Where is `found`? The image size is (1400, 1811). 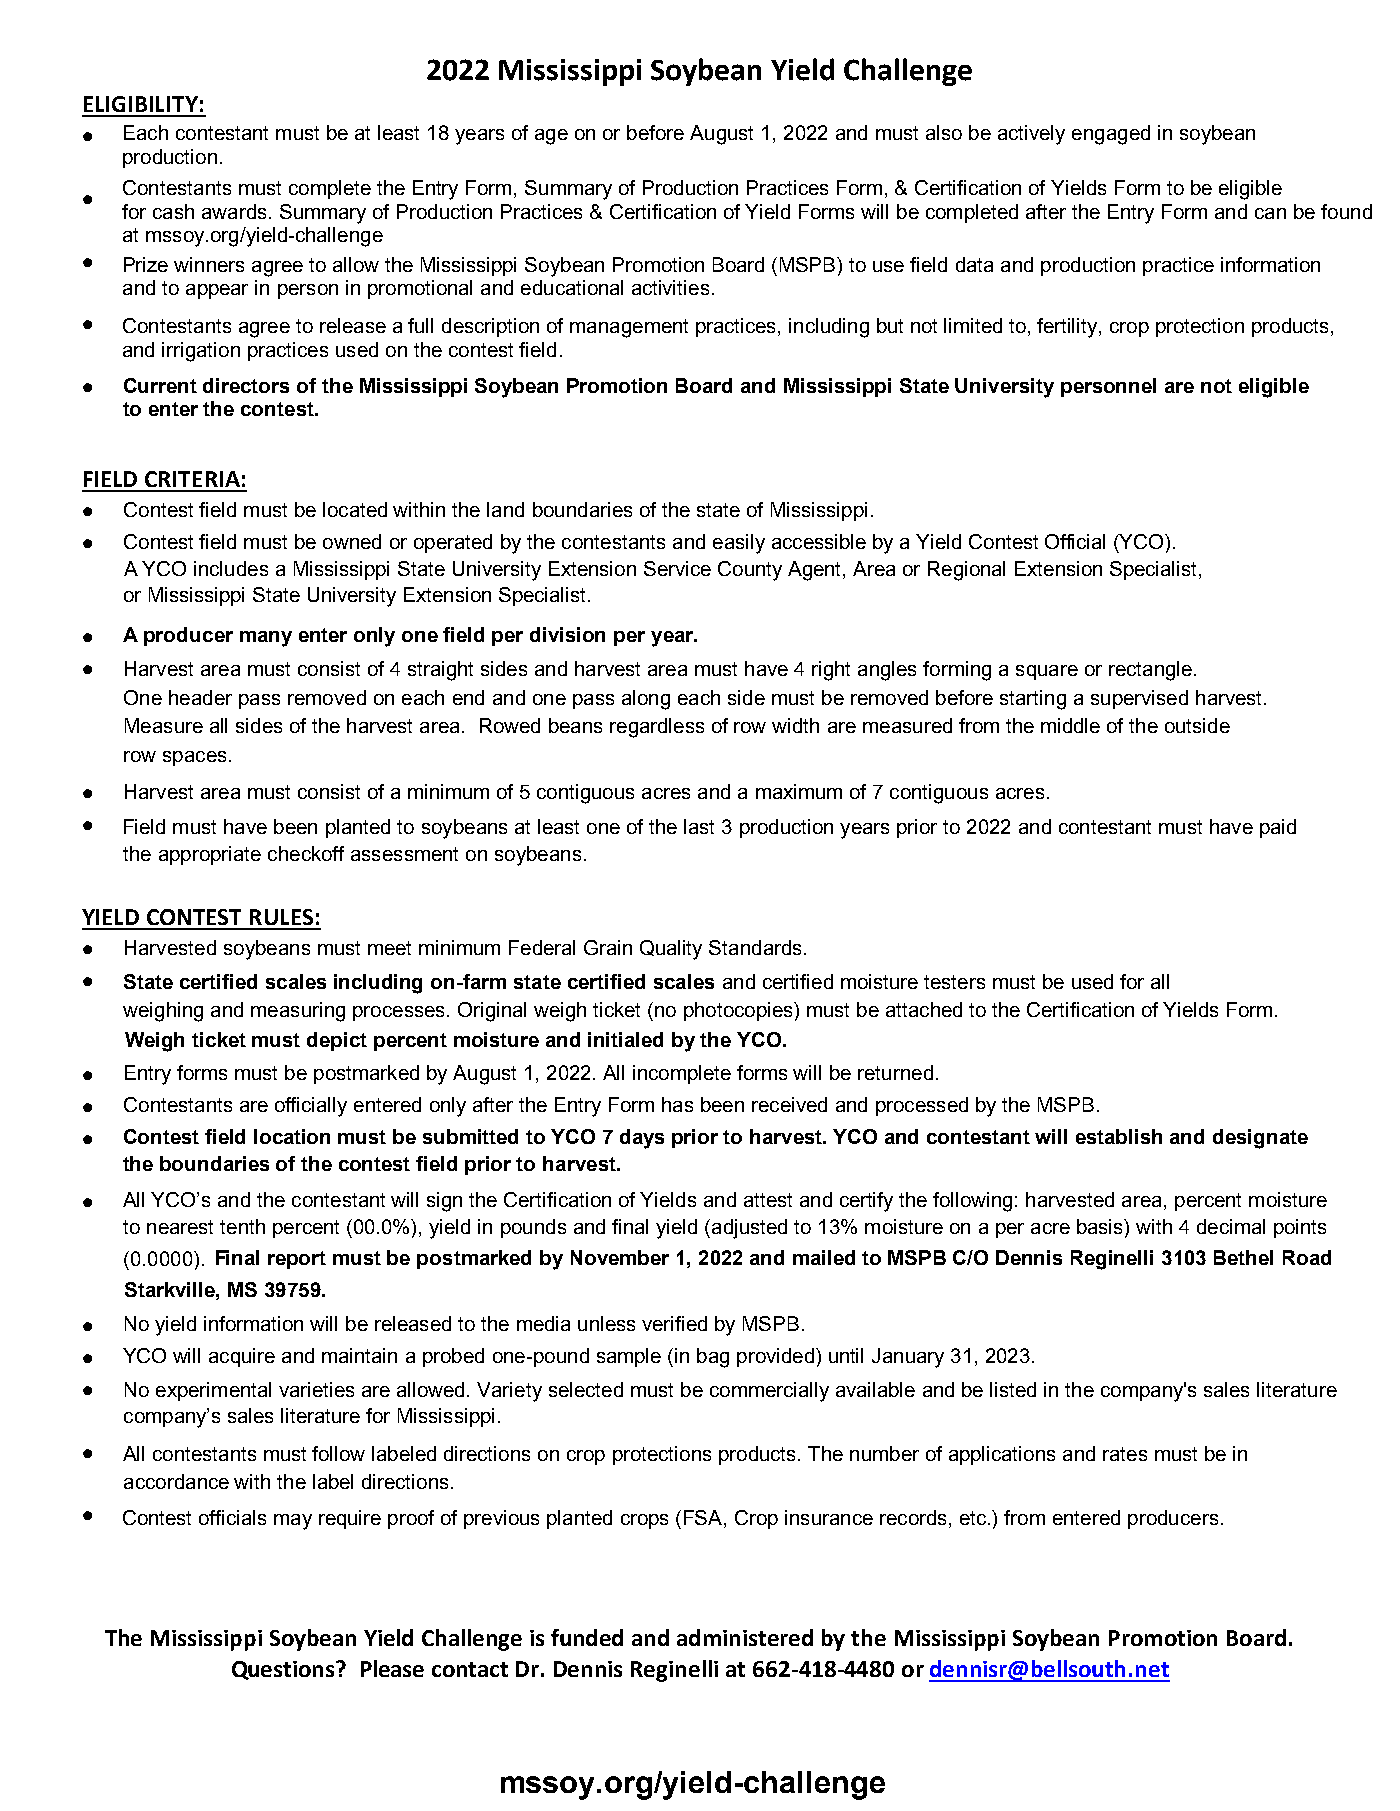
found is located at coordinates (1346, 211).
